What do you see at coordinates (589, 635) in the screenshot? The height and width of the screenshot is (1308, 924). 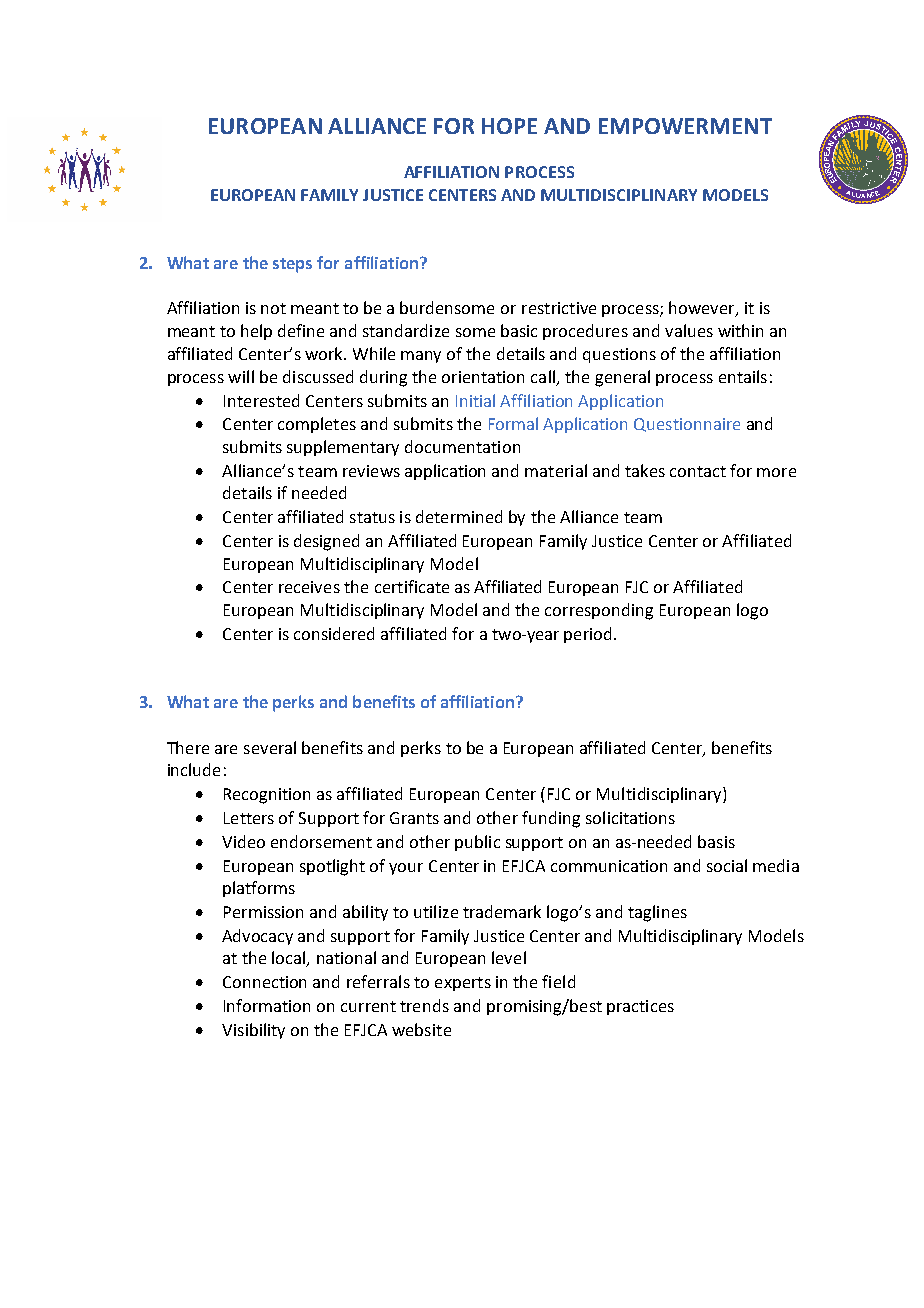 I see `period` at bounding box center [589, 635].
